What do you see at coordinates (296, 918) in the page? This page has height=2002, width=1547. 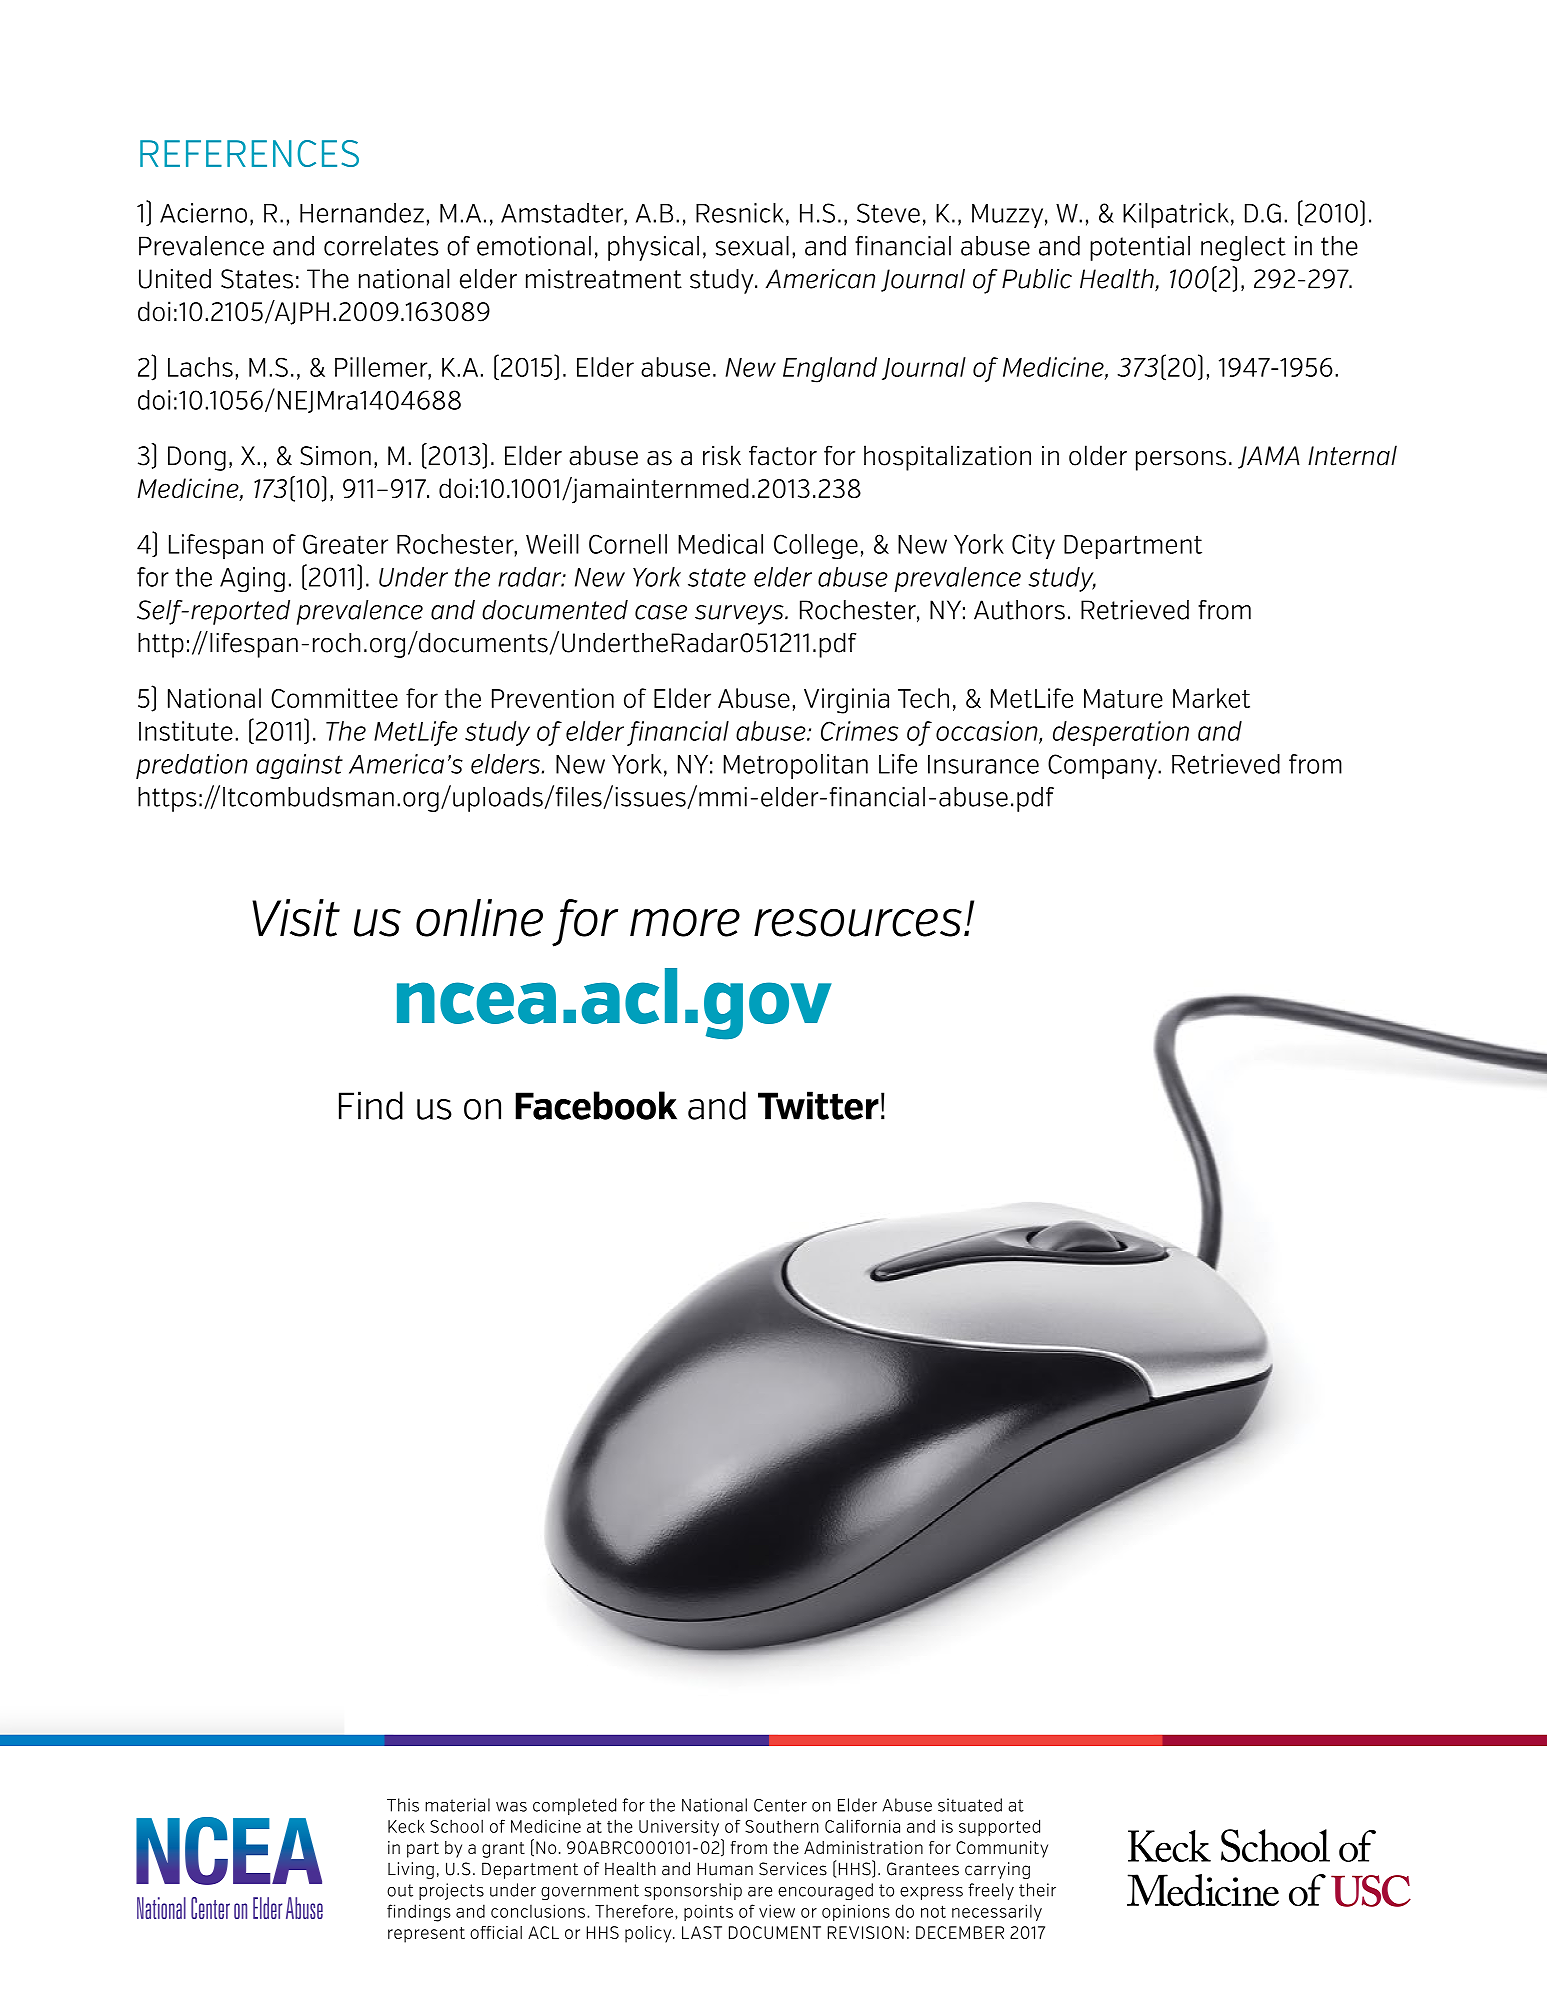 I see `Visit` at bounding box center [296, 918].
